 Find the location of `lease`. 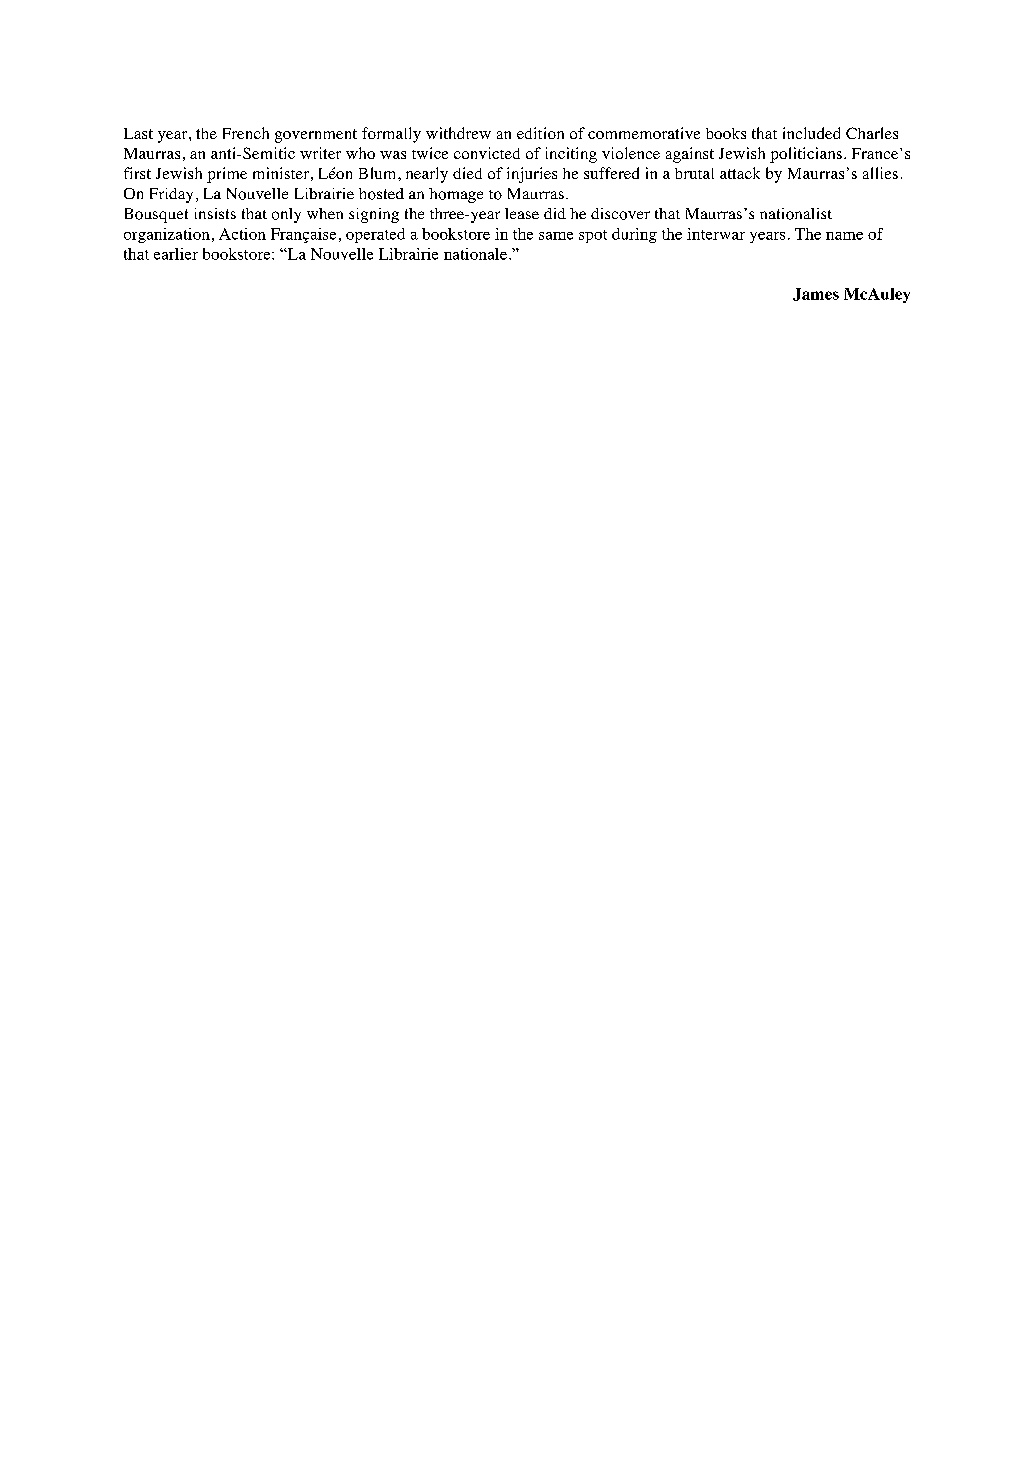

lease is located at coordinates (522, 213).
